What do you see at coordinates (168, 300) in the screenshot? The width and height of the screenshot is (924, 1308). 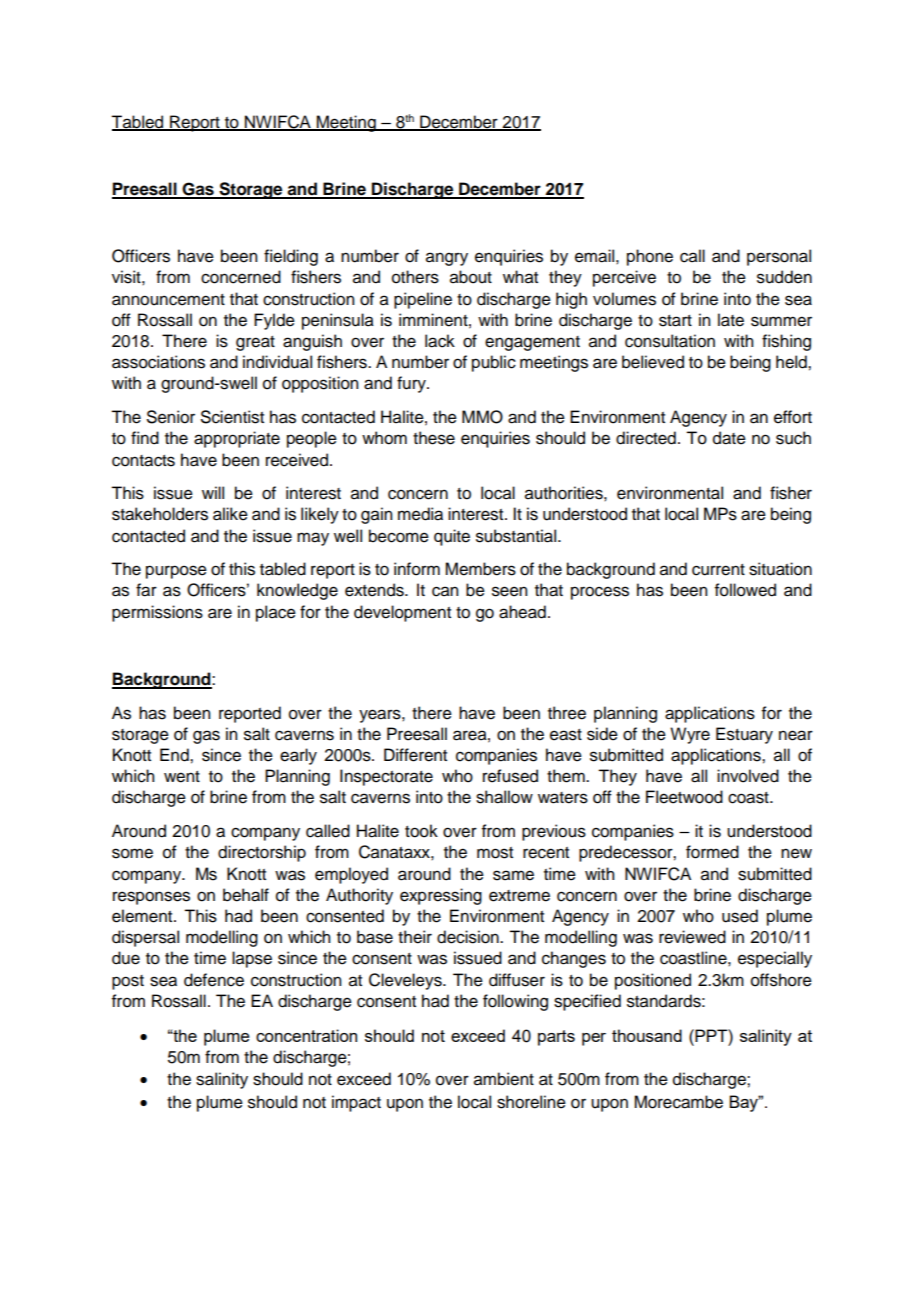 I see `announcement` at bounding box center [168, 300].
